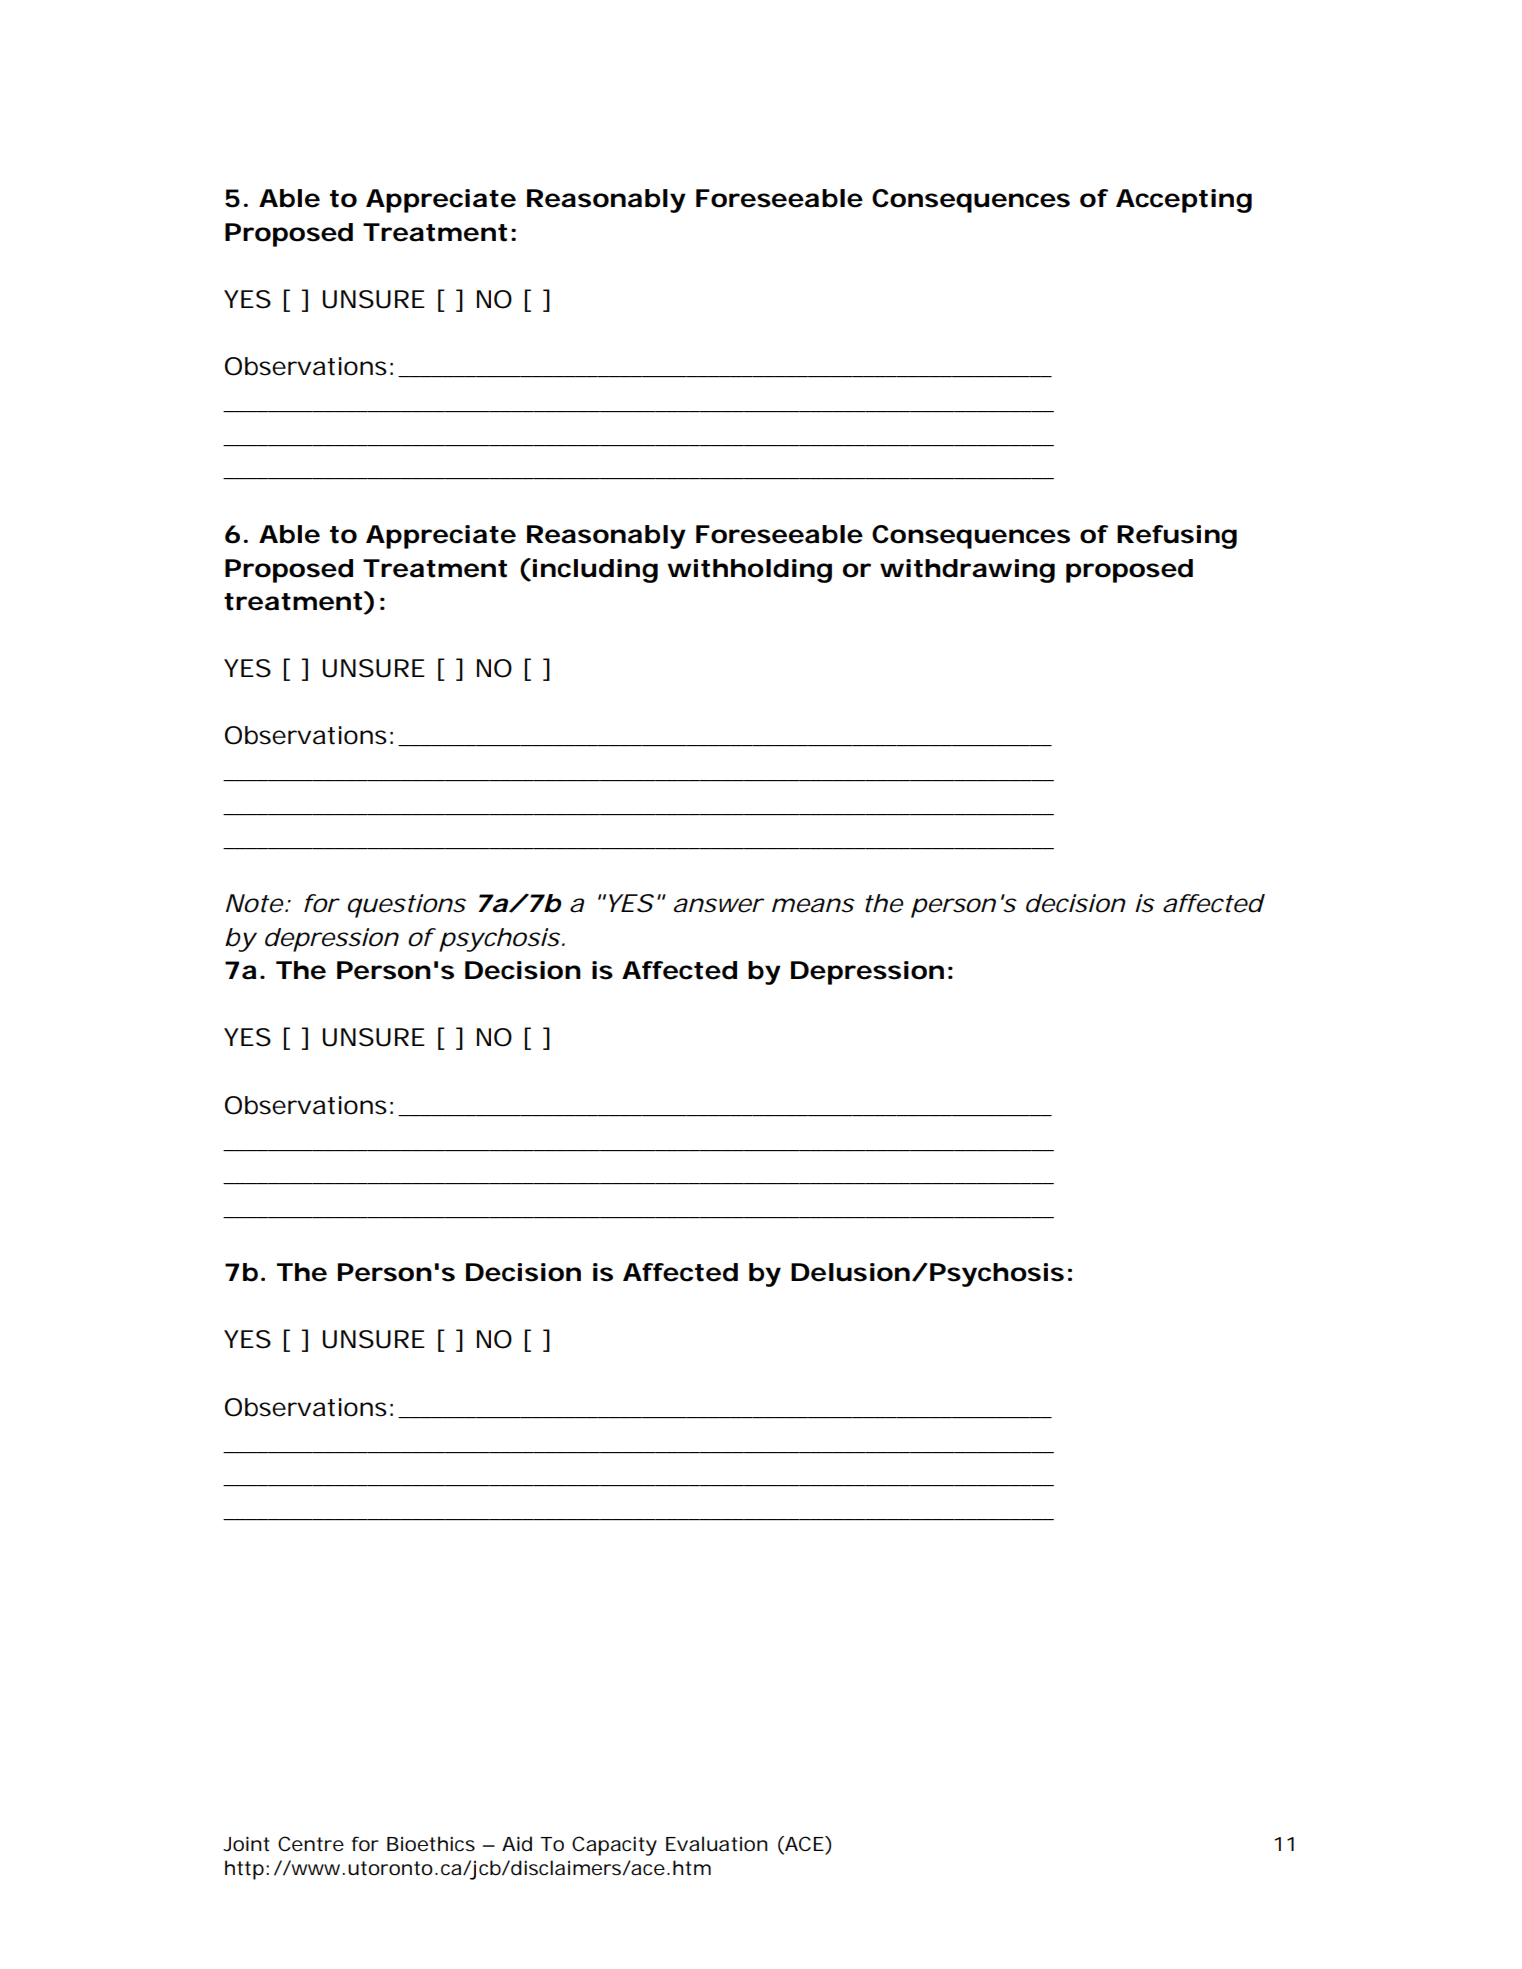 The image size is (1522, 1969). What do you see at coordinates (813, 905) in the document?
I see `means` at bounding box center [813, 905].
